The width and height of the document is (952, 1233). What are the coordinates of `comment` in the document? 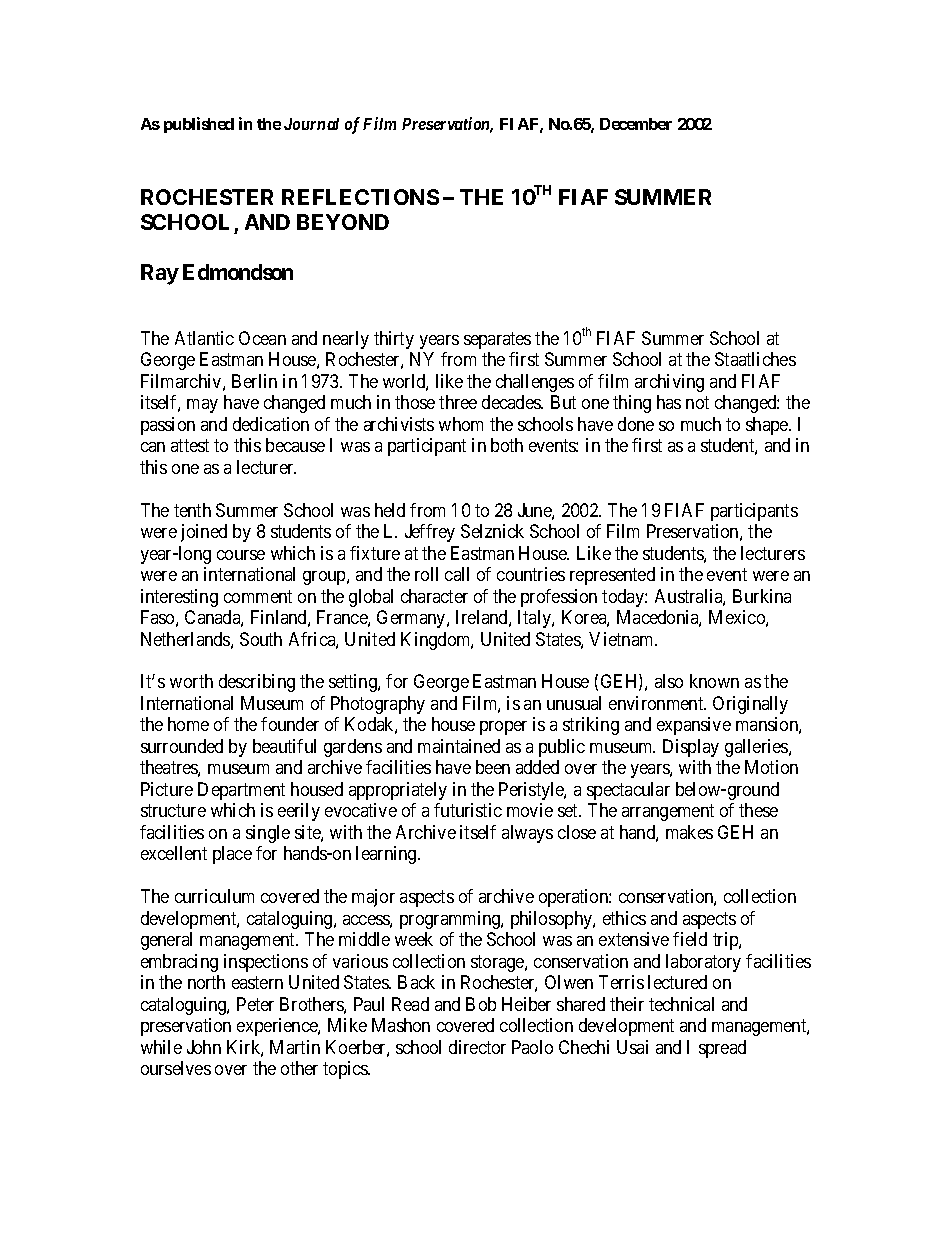 It's located at (258, 596).
